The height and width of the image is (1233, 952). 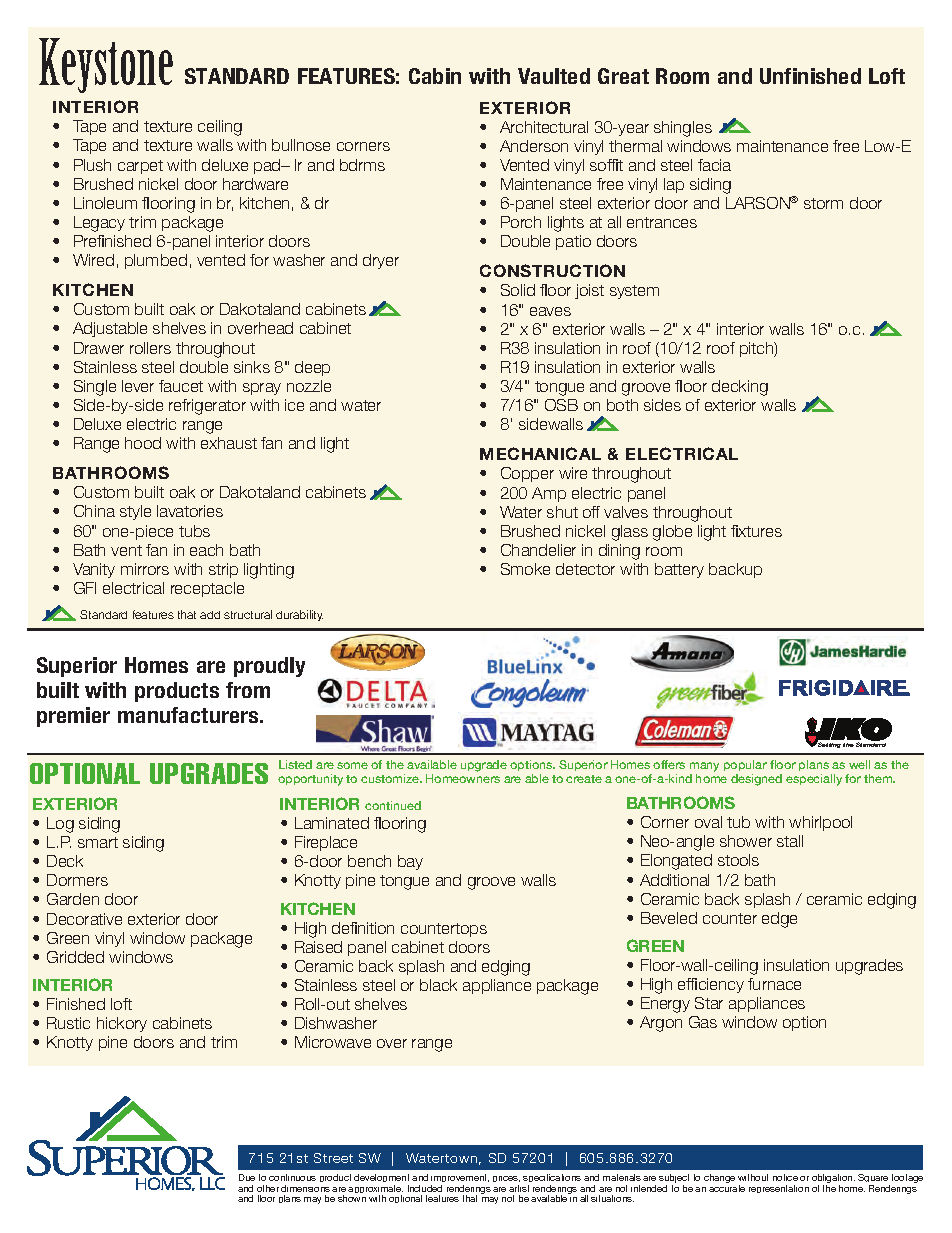 I want to click on receptacle, so click(x=207, y=589).
